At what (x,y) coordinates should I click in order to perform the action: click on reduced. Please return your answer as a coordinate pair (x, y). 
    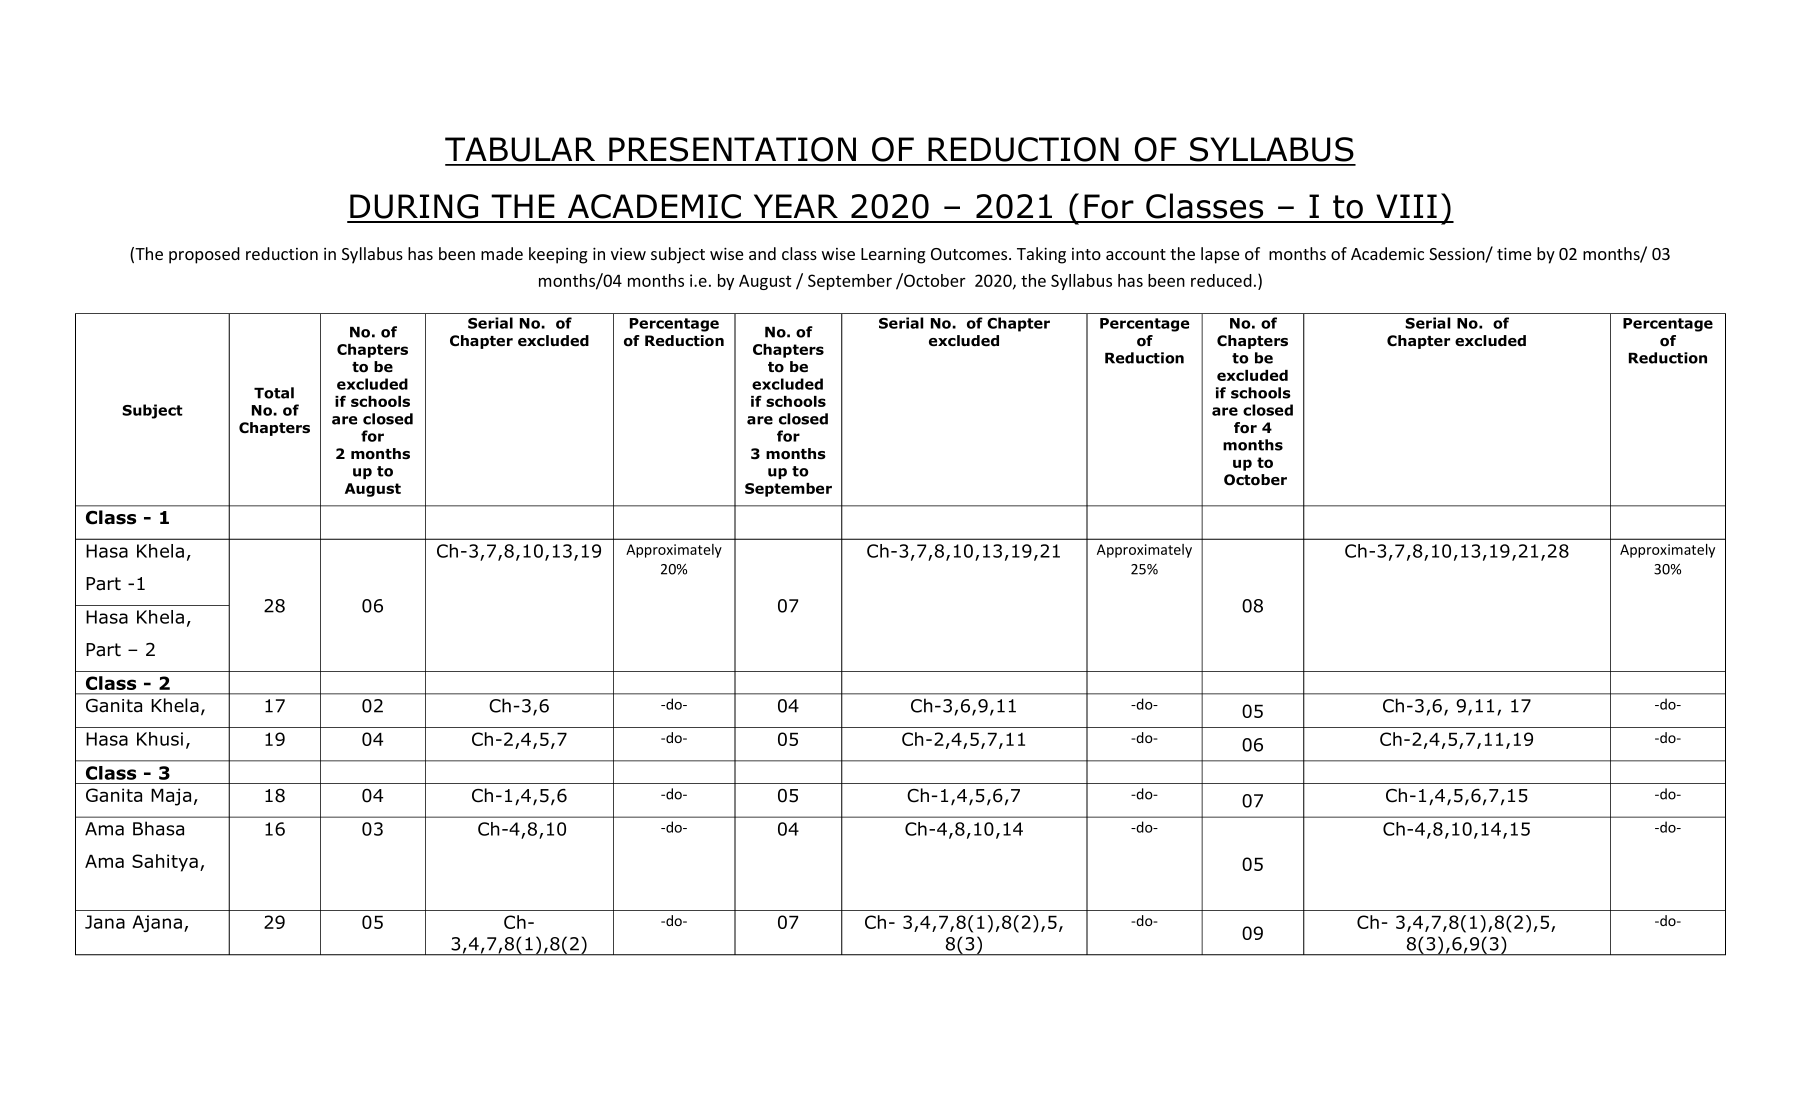
    Looking at the image, I should click on (1221, 280).
